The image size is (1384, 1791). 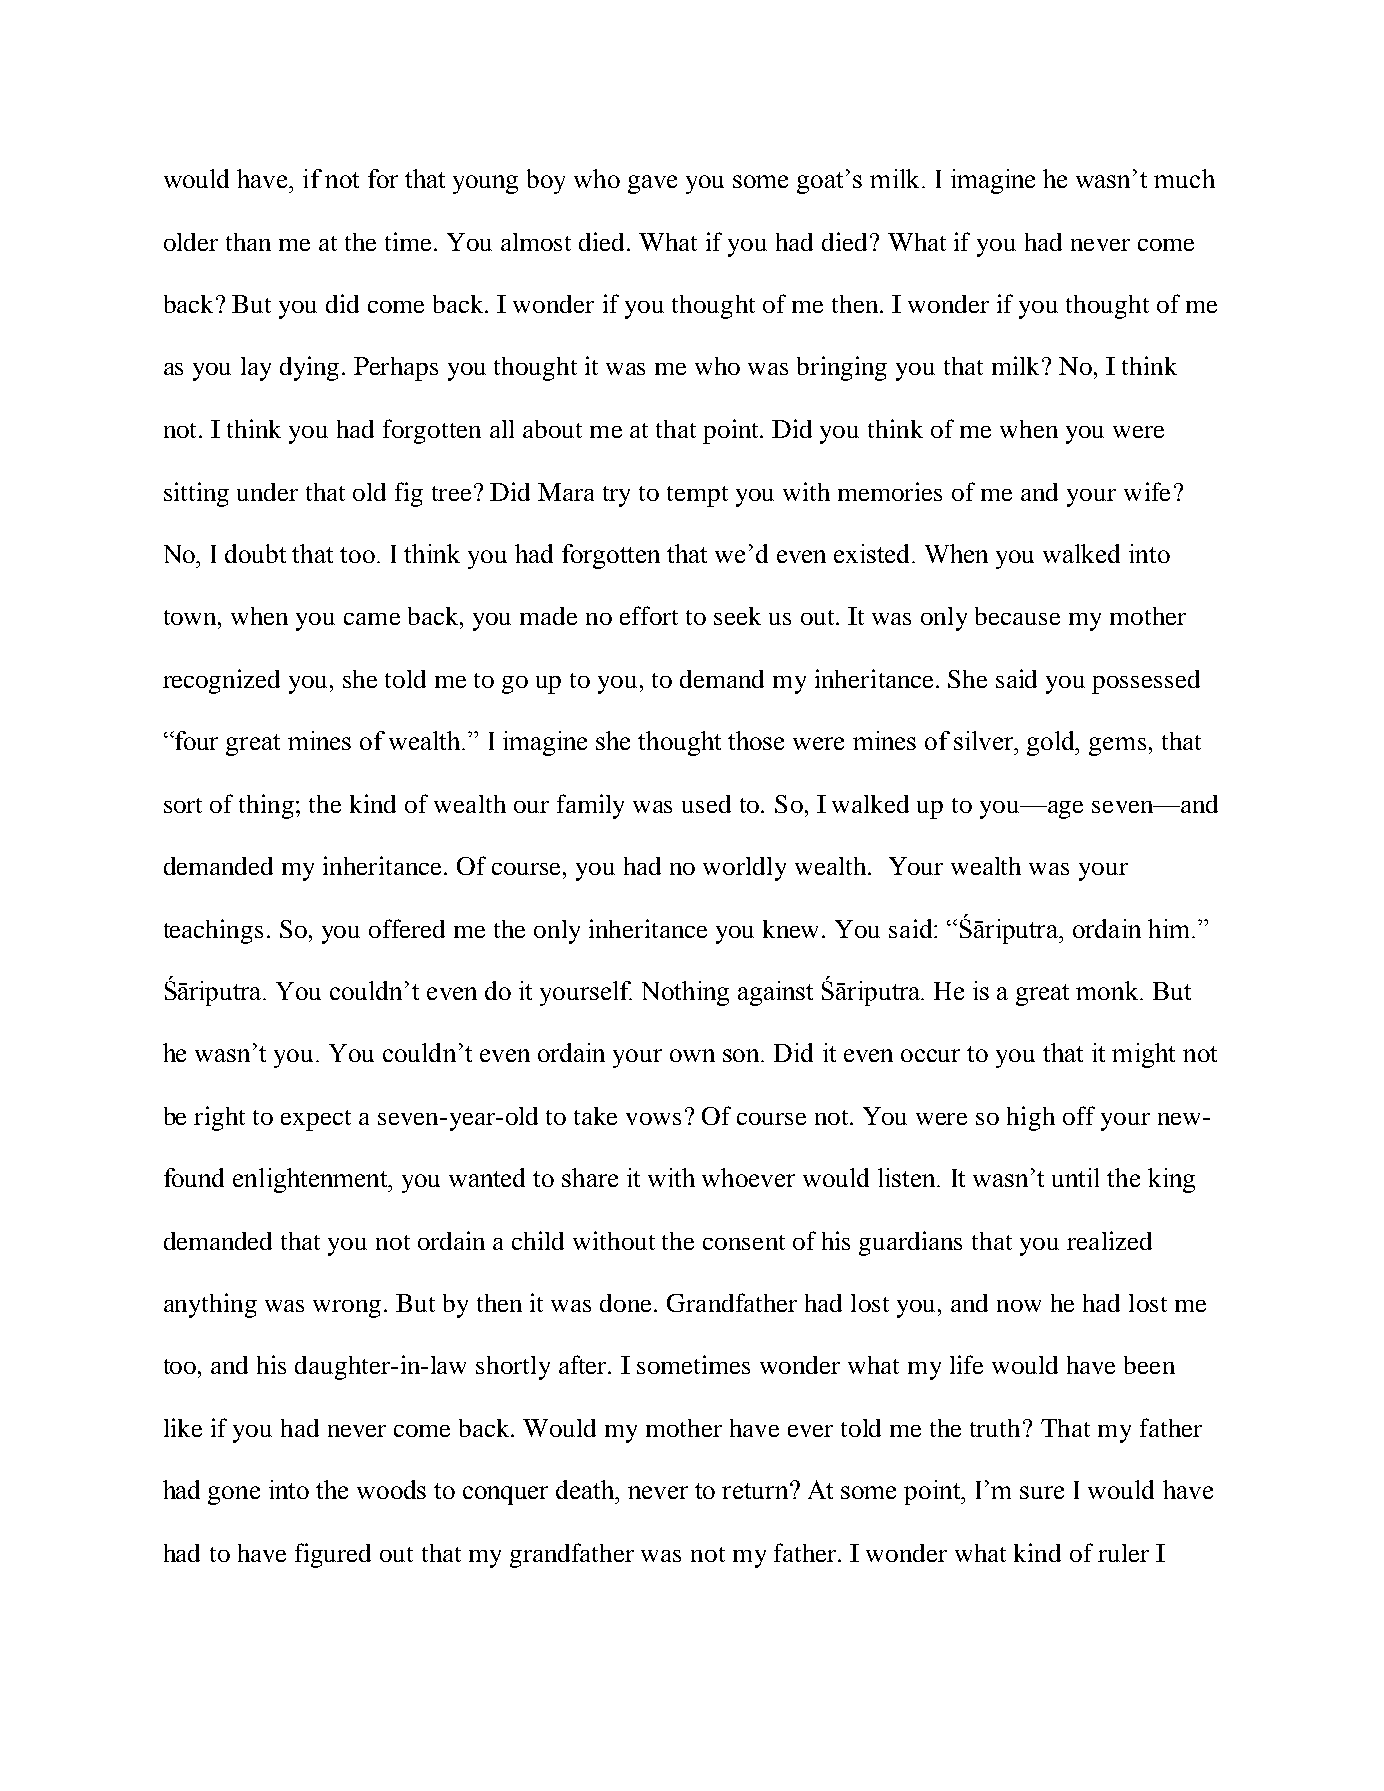 I want to click on vows, so click(x=653, y=1119).
